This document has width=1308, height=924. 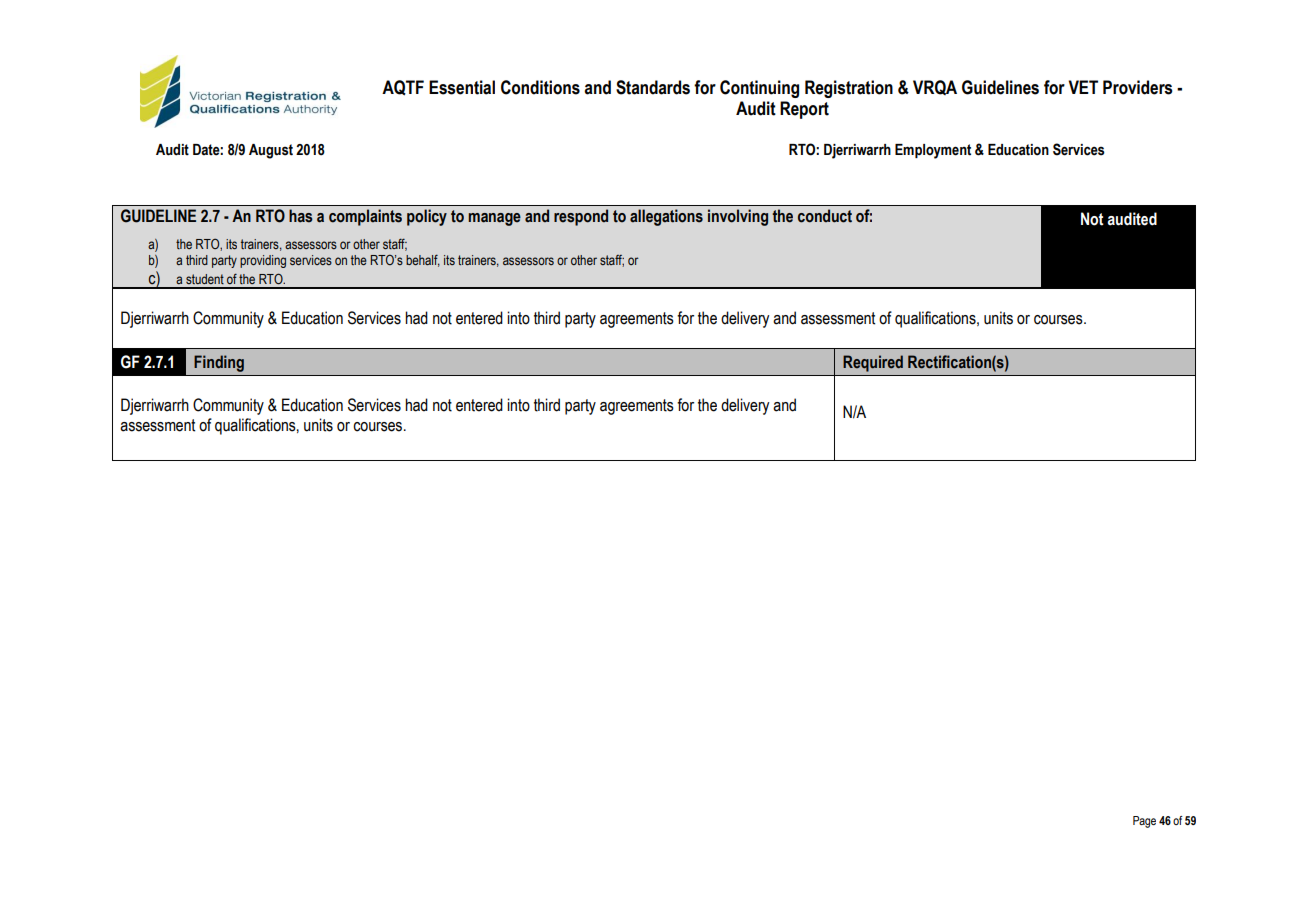 I want to click on allegations, so click(x=666, y=217).
